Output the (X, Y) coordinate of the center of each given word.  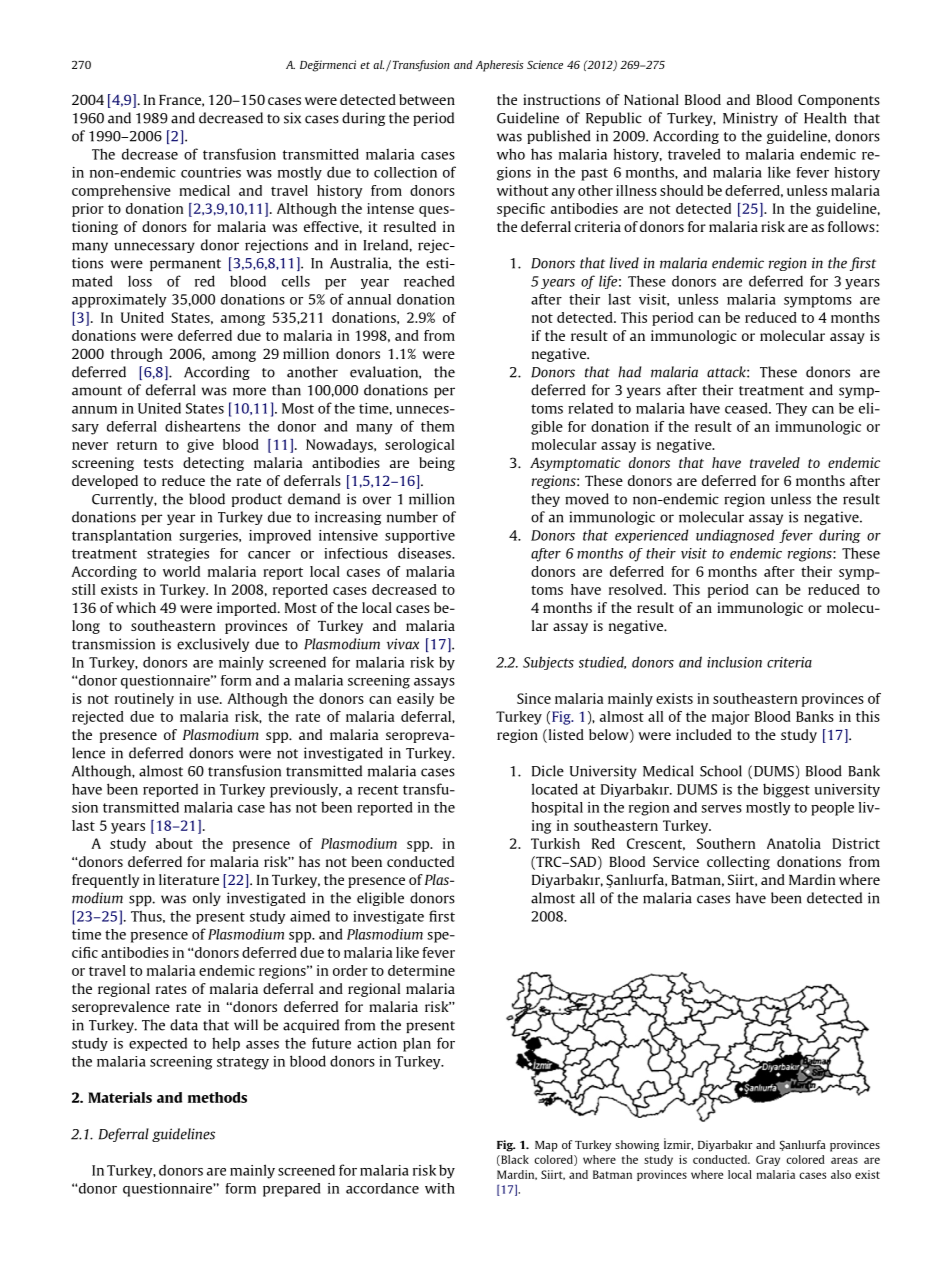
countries (211, 172)
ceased (747, 408)
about (174, 843)
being (437, 464)
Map (546, 1146)
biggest (786, 790)
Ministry (750, 119)
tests (158, 463)
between (427, 99)
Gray (768, 1160)
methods (217, 1097)
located (555, 789)
